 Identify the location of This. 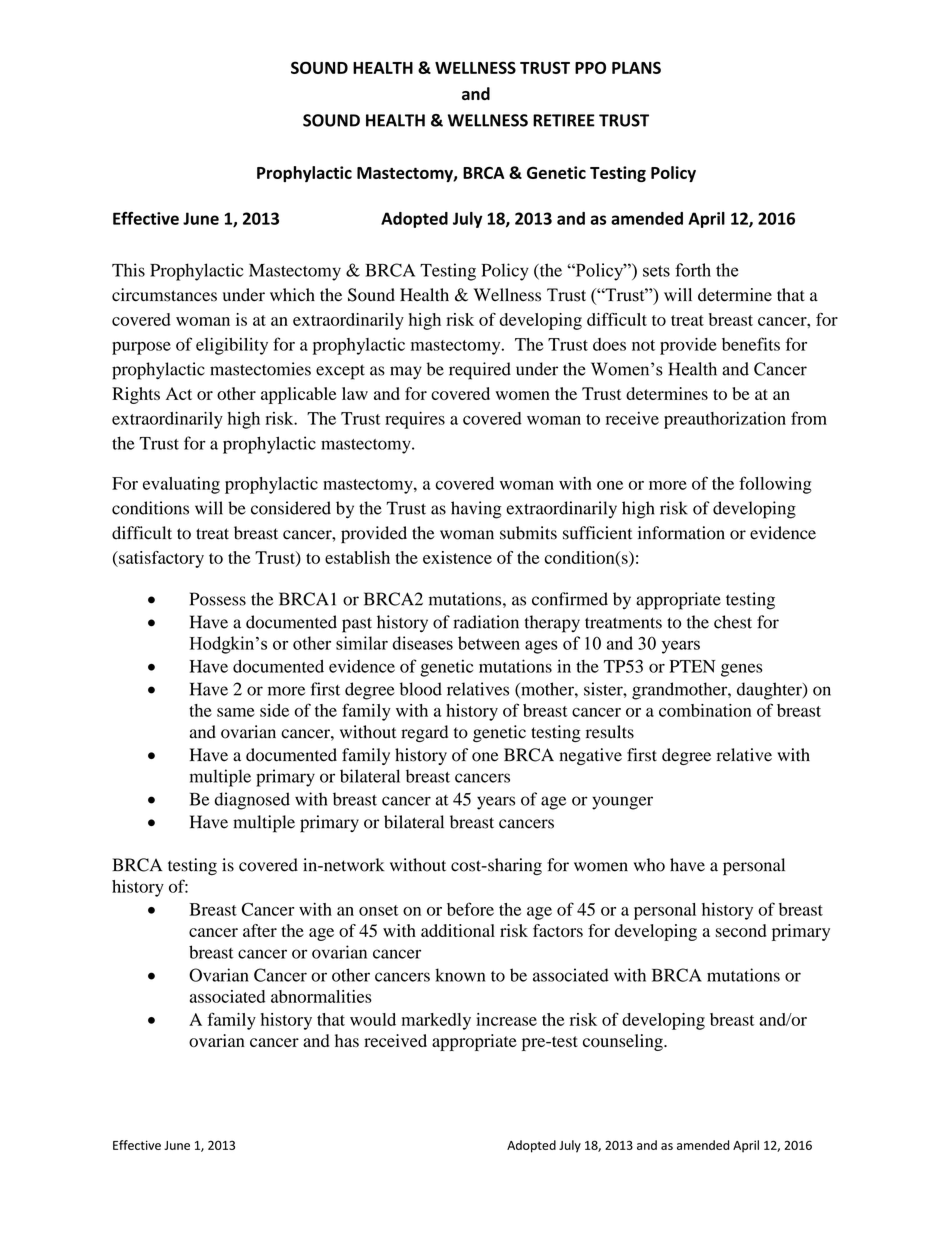
(128, 270).
